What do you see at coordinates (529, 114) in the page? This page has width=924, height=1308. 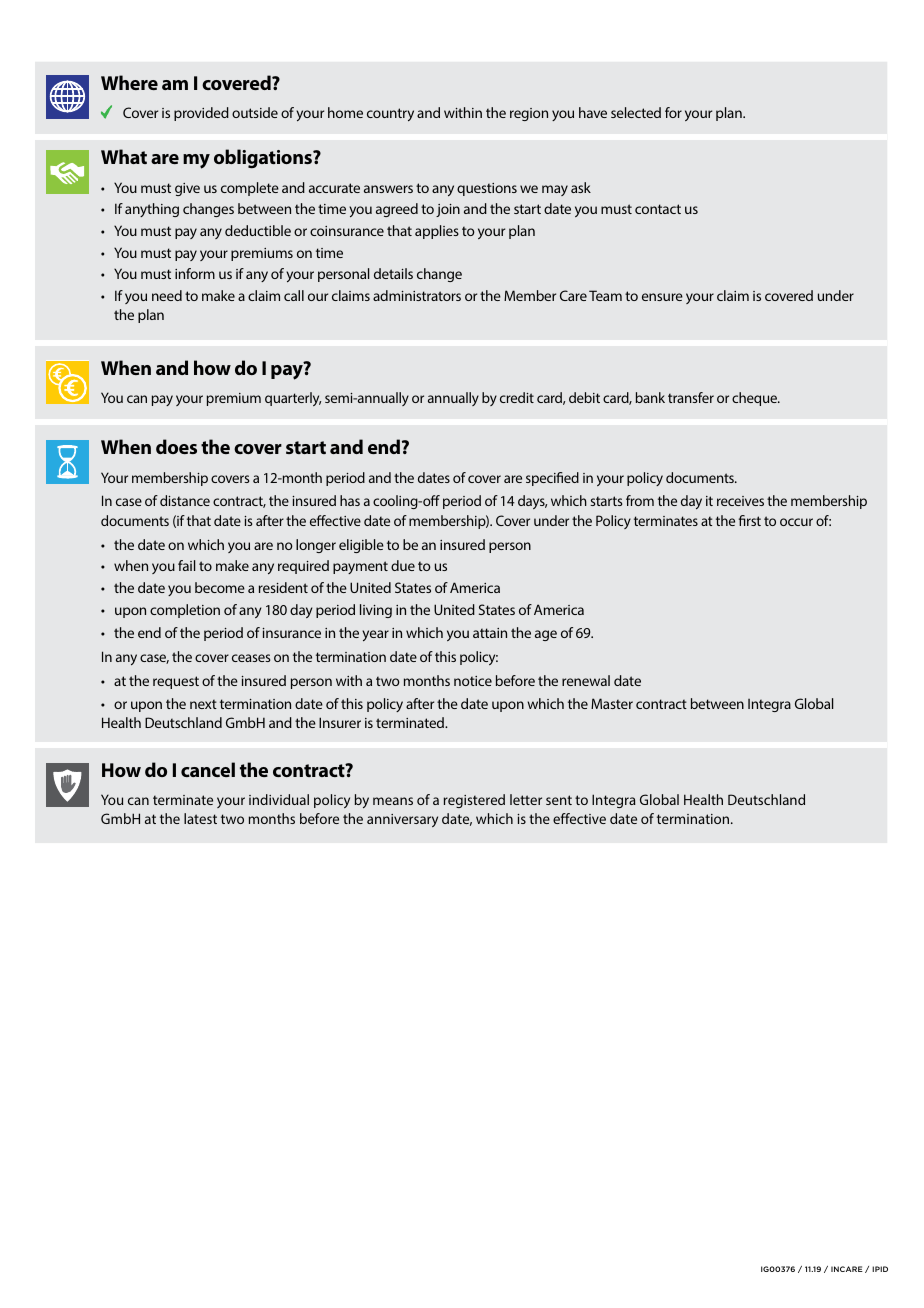 I see `region` at bounding box center [529, 114].
